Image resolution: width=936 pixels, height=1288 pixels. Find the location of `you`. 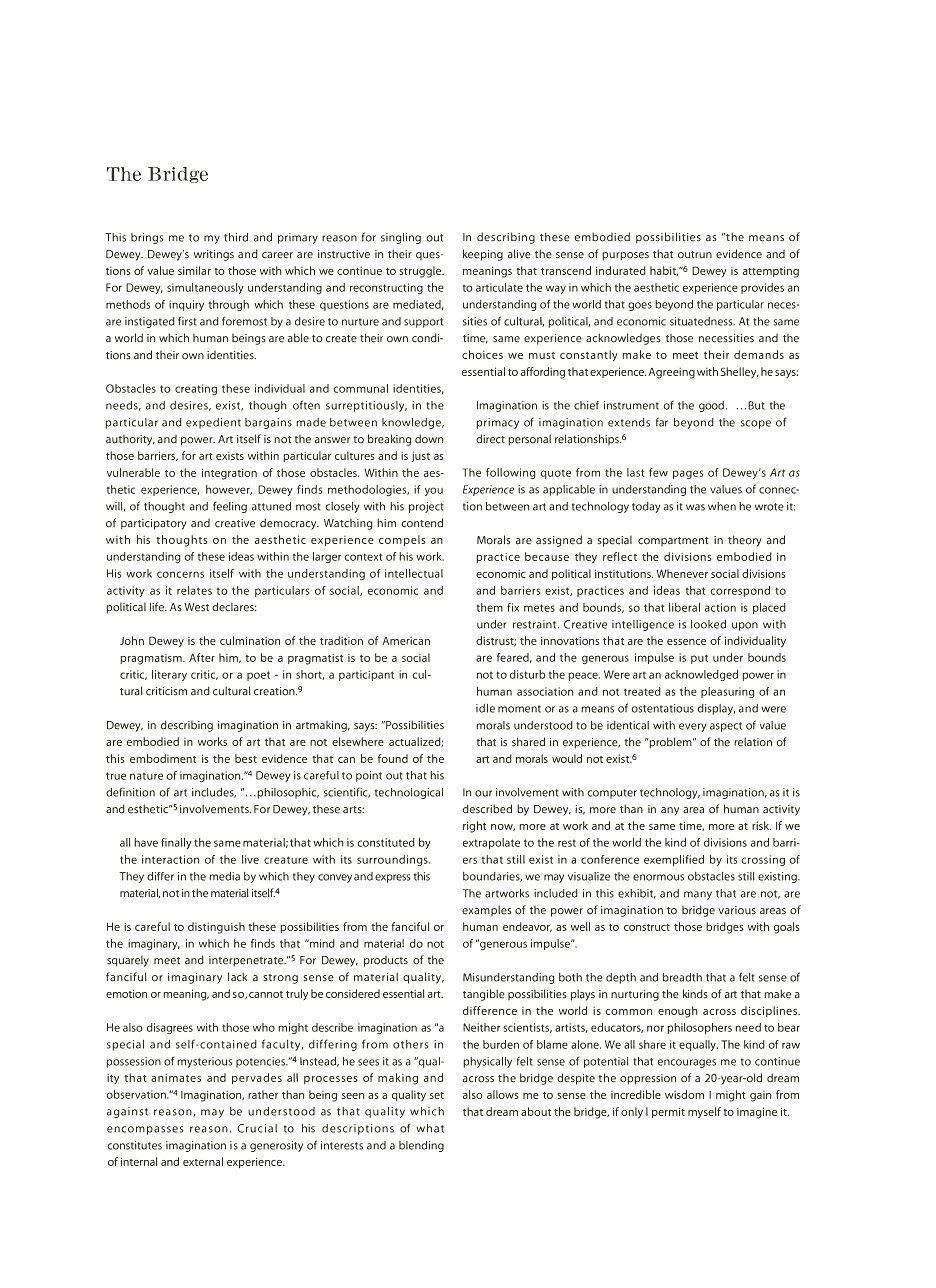

you is located at coordinates (434, 491).
